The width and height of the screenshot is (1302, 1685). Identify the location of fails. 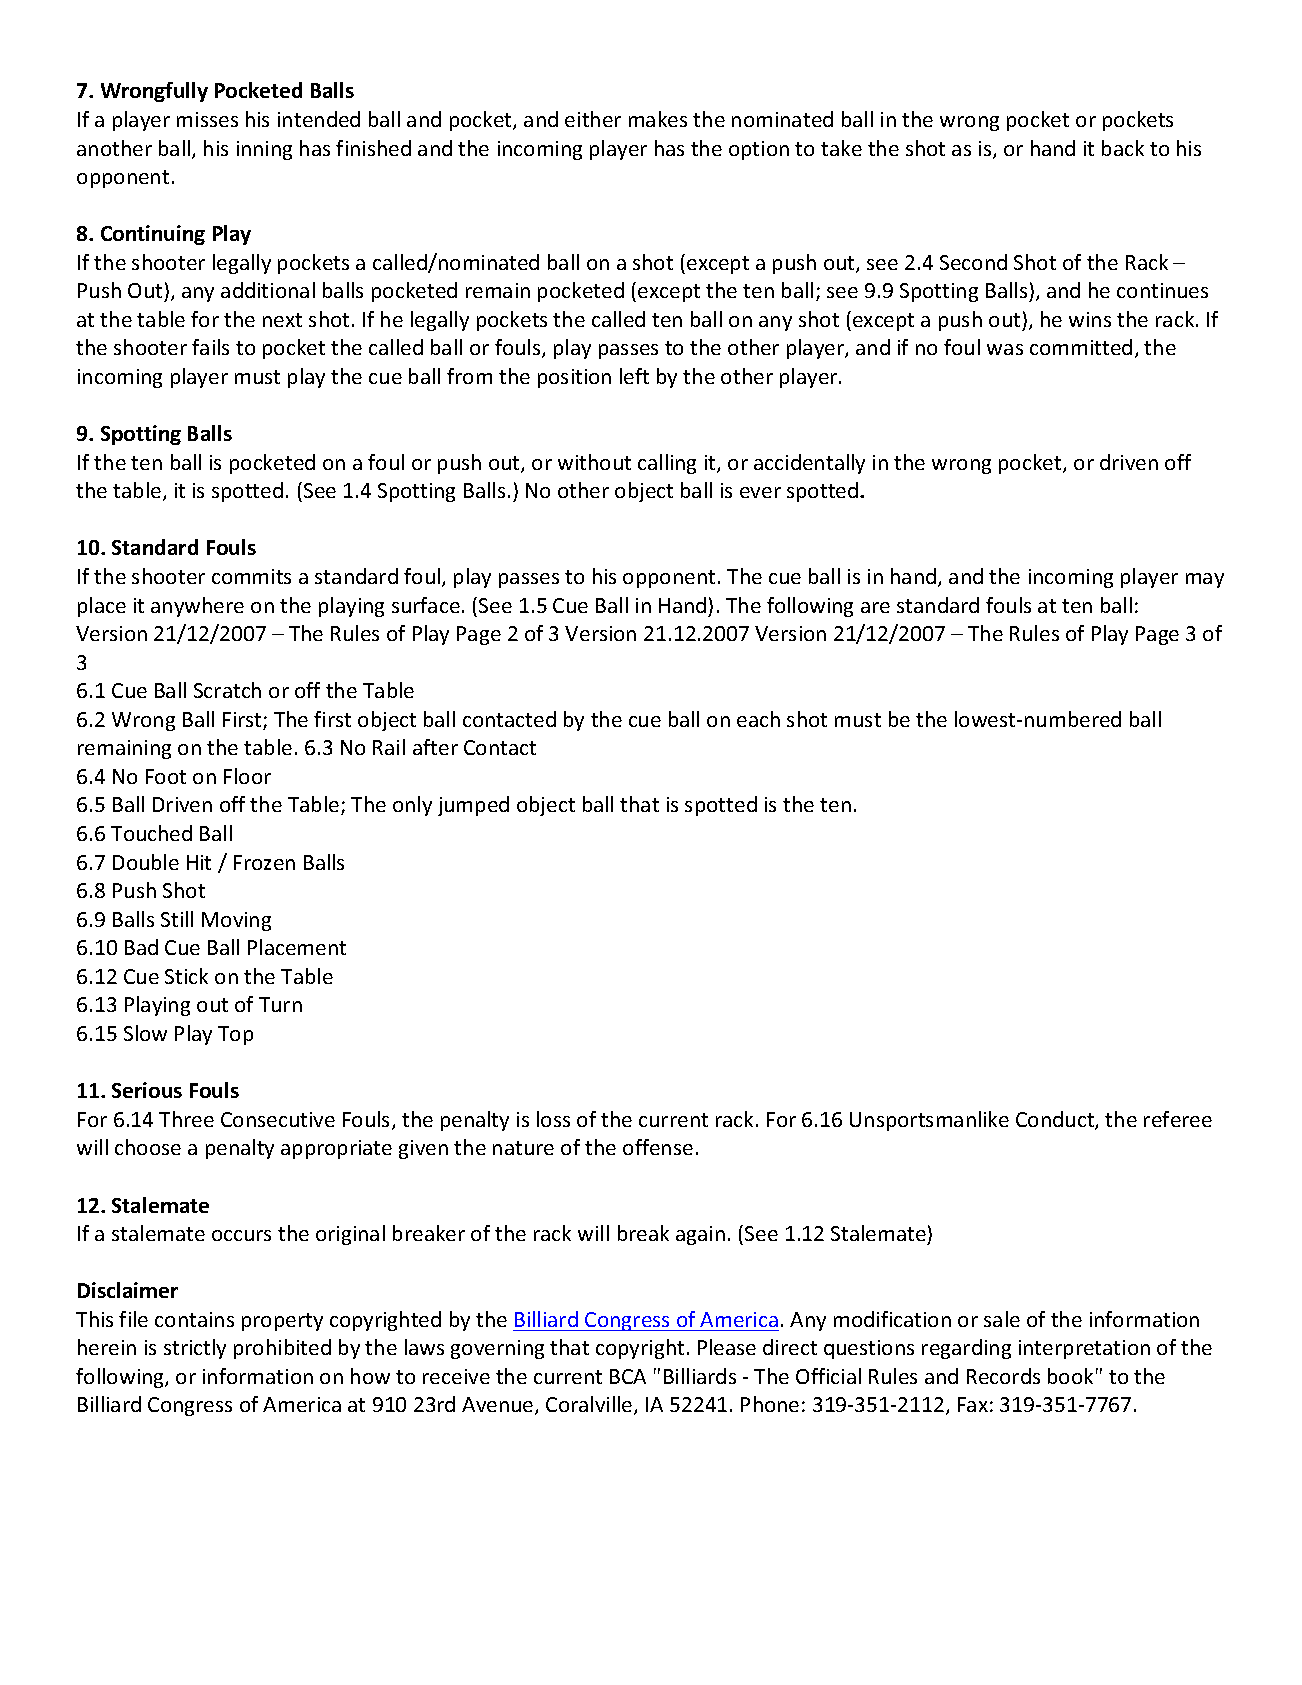
(210, 347).
